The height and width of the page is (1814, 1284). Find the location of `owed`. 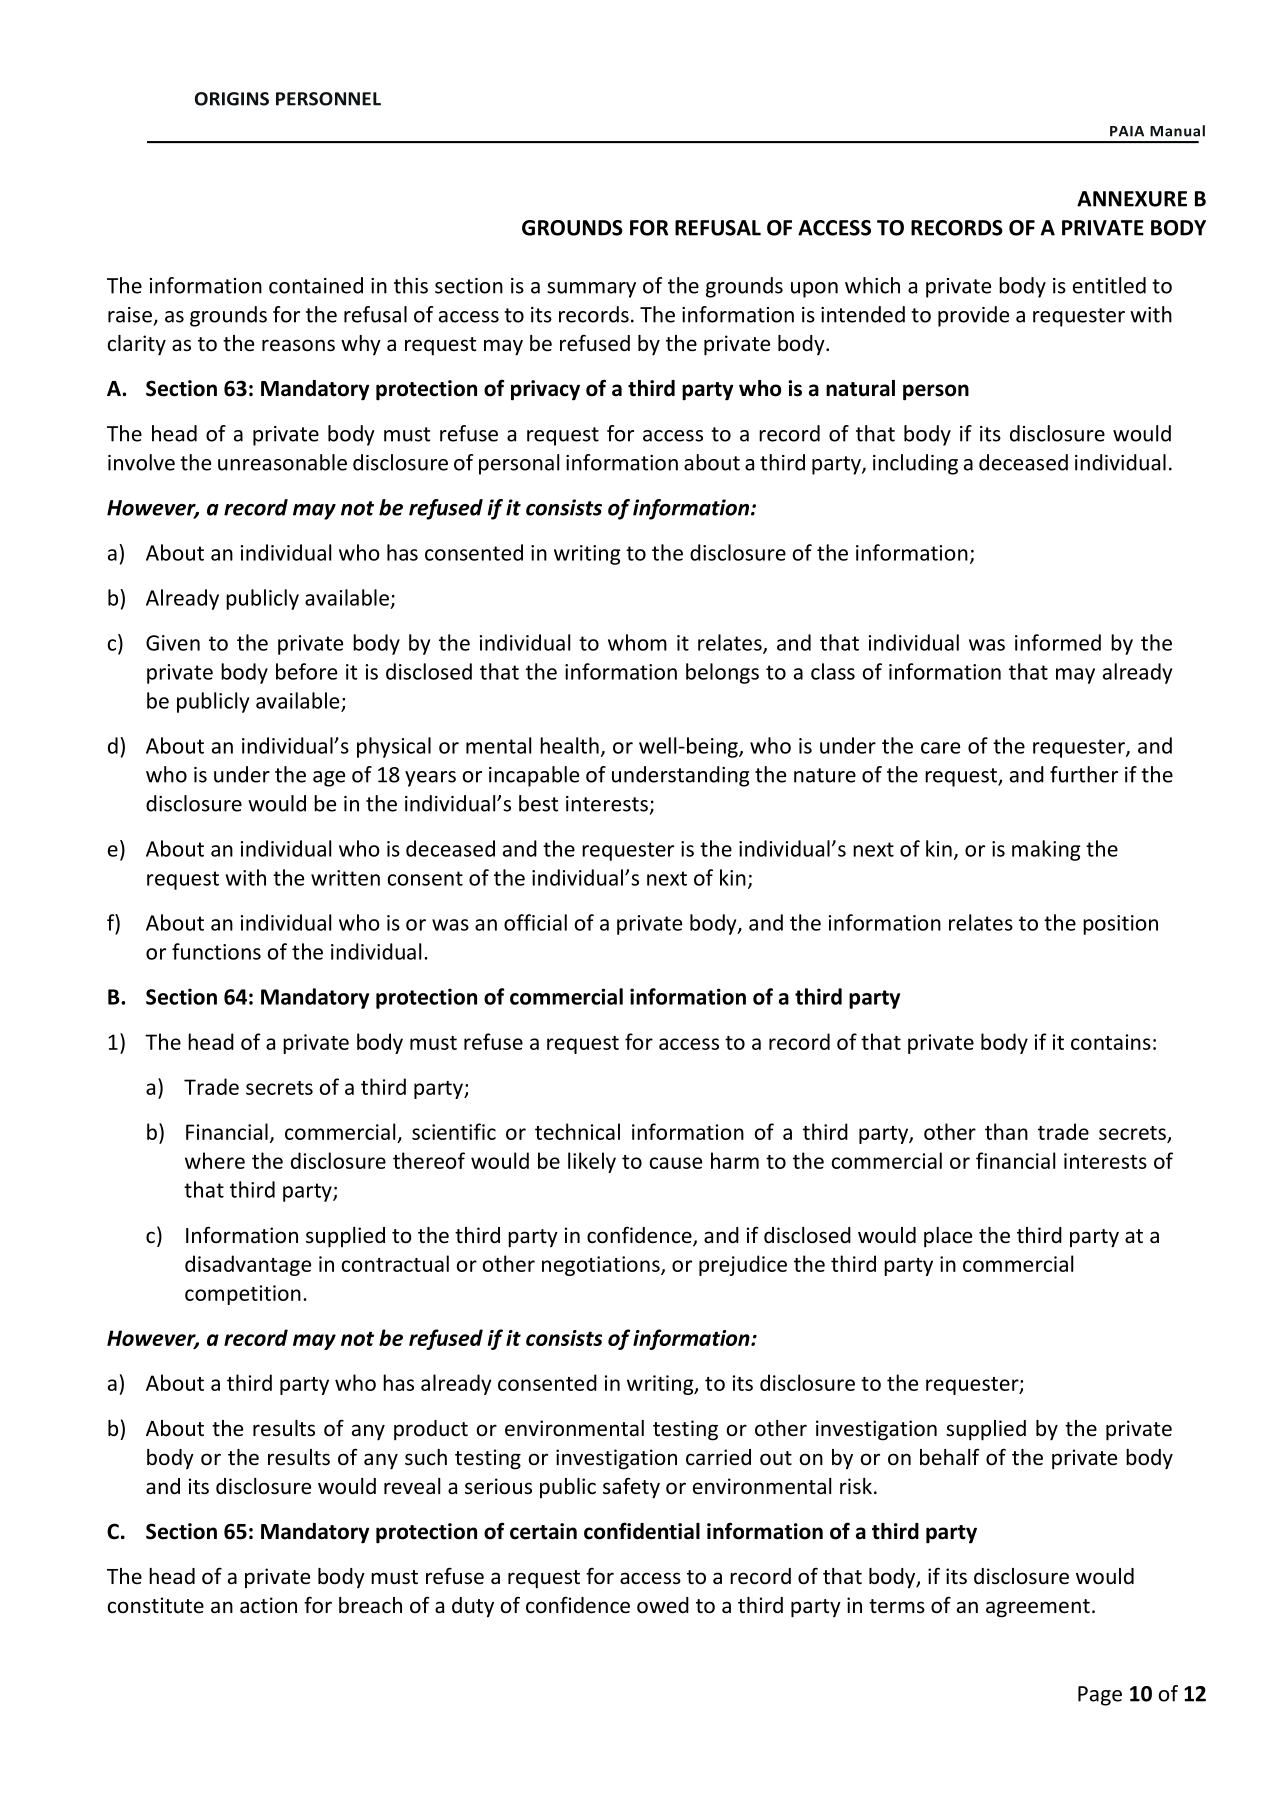

owed is located at coordinates (663, 1605).
